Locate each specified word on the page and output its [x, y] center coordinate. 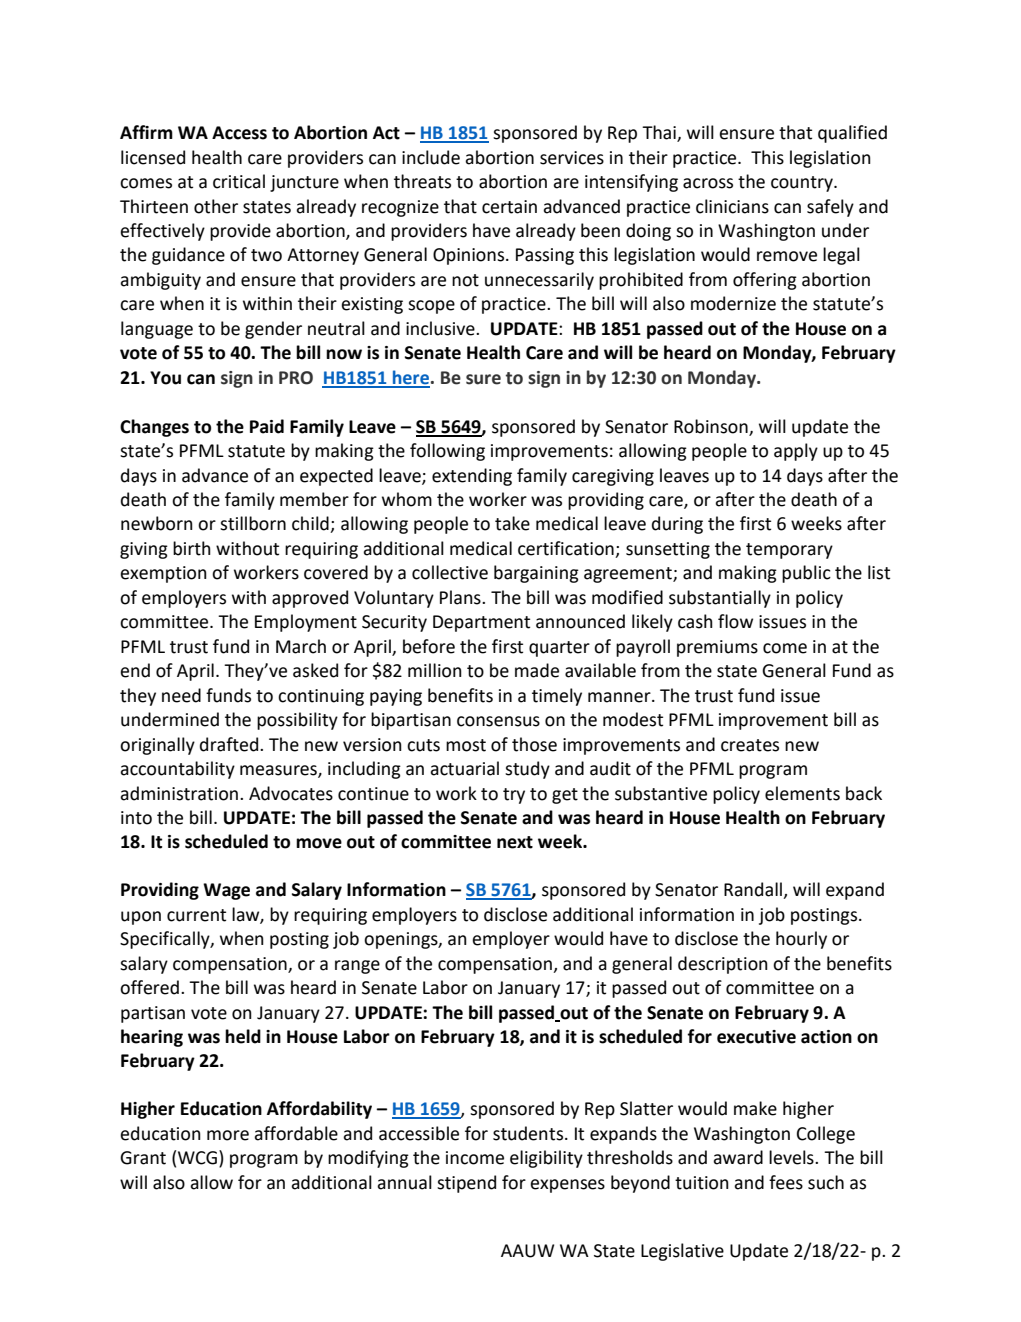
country [803, 184]
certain [509, 207]
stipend [466, 1184]
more [228, 1135]
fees [786, 1182]
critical [239, 181]
